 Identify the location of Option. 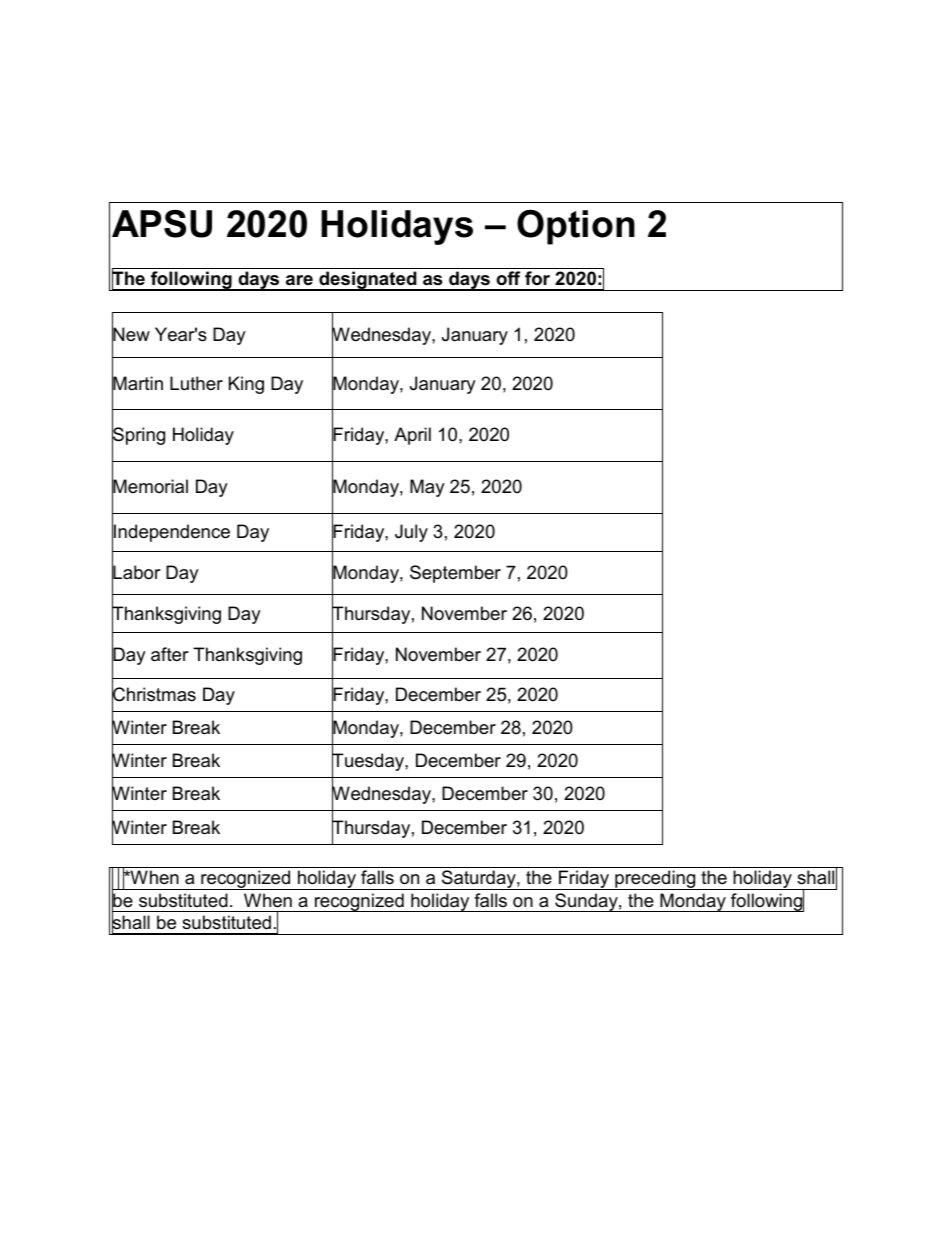
(576, 227).
